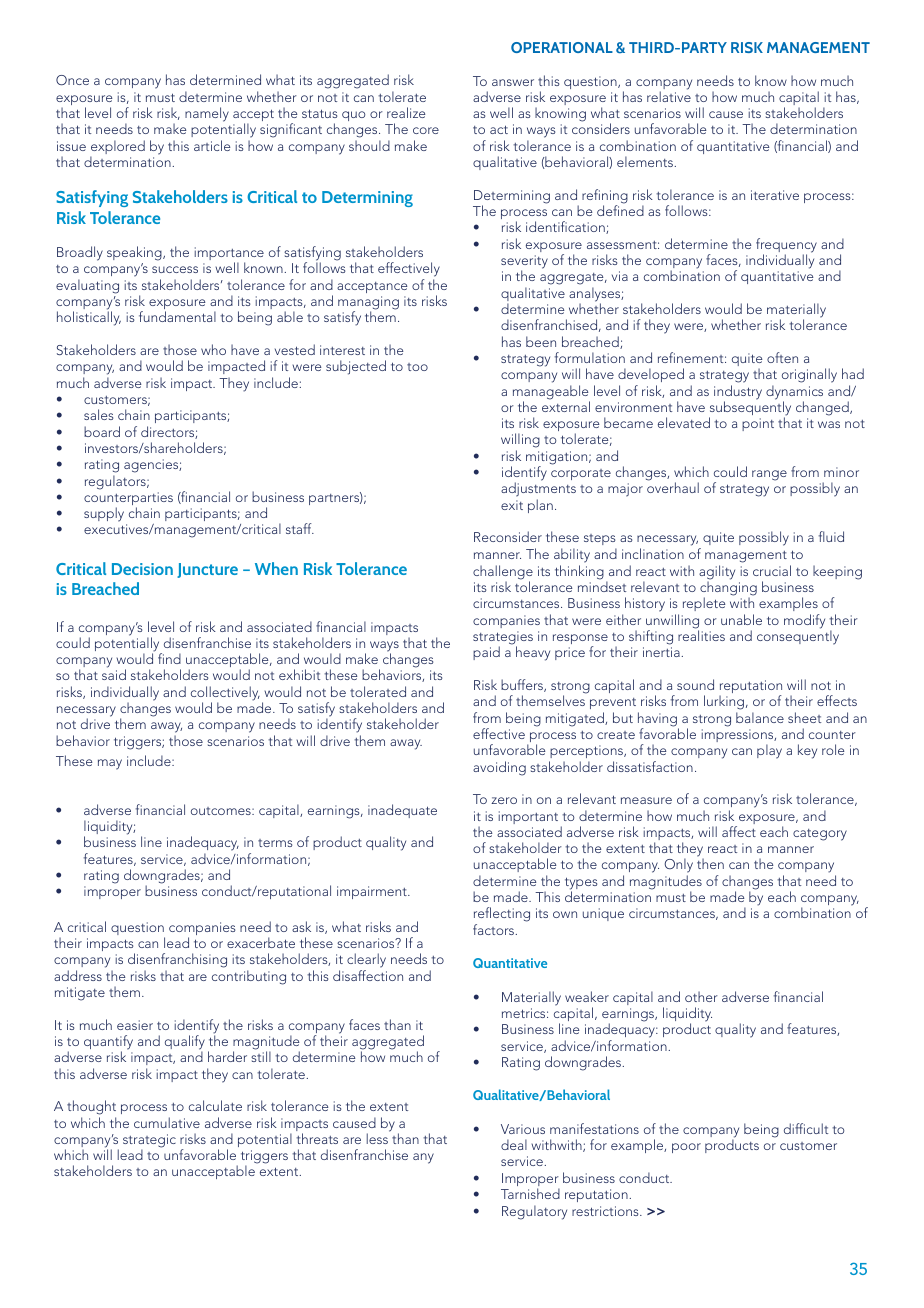  What do you see at coordinates (169, 658) in the screenshot?
I see `find` at bounding box center [169, 658].
